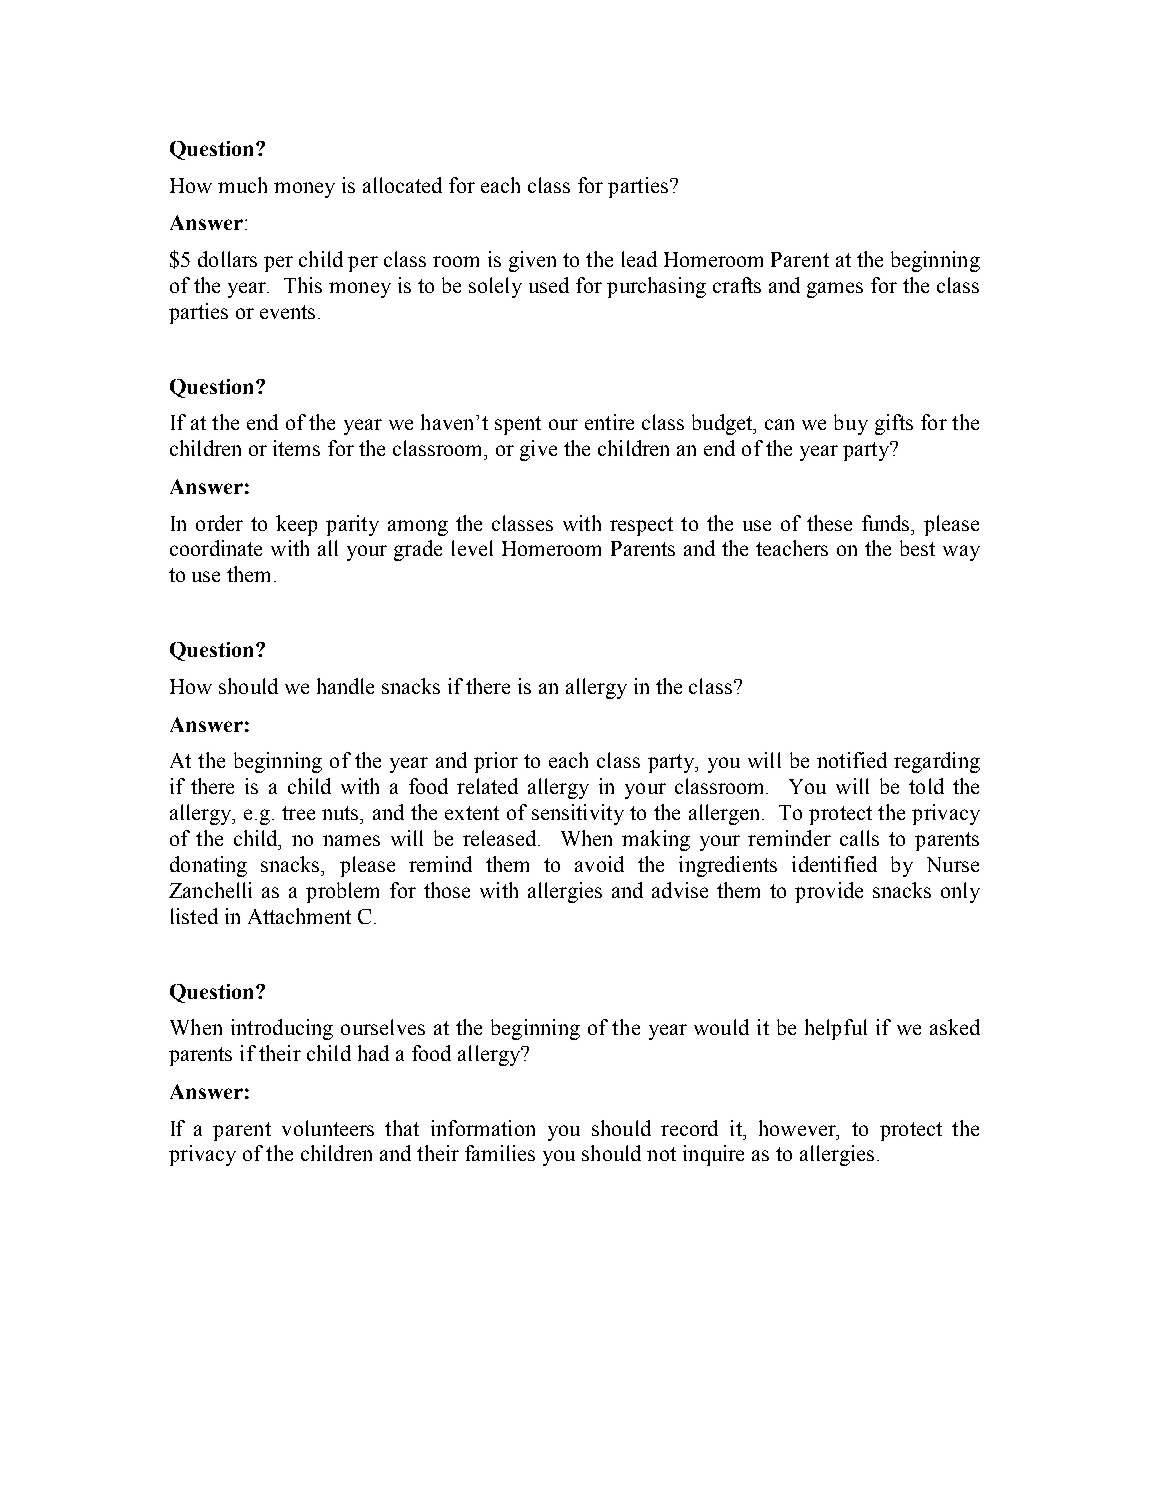  Describe the element at coordinates (852, 760) in the document. I see `notified` at that location.
